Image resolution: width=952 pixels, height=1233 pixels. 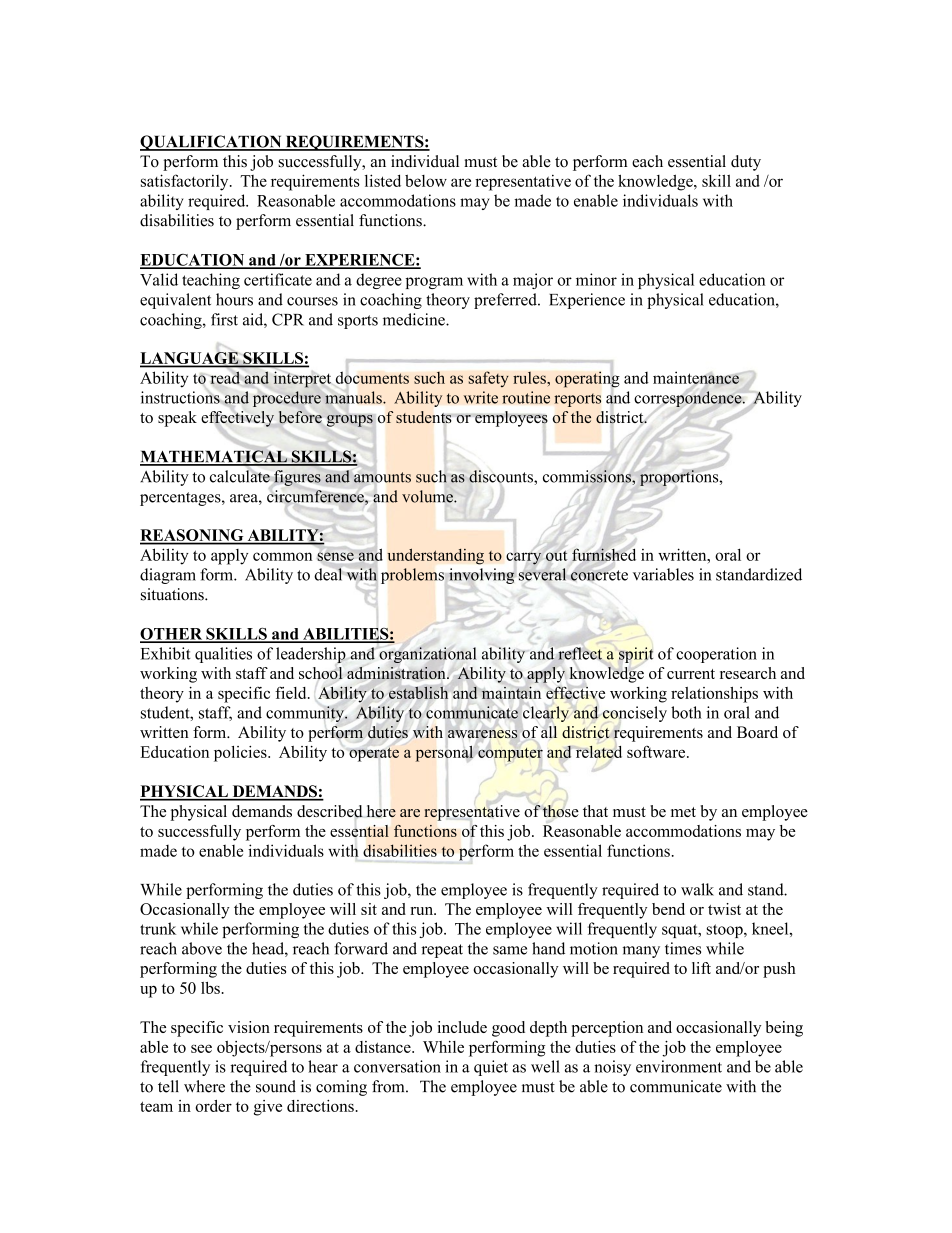 What do you see at coordinates (427, 655) in the document?
I see `organizational` at bounding box center [427, 655].
